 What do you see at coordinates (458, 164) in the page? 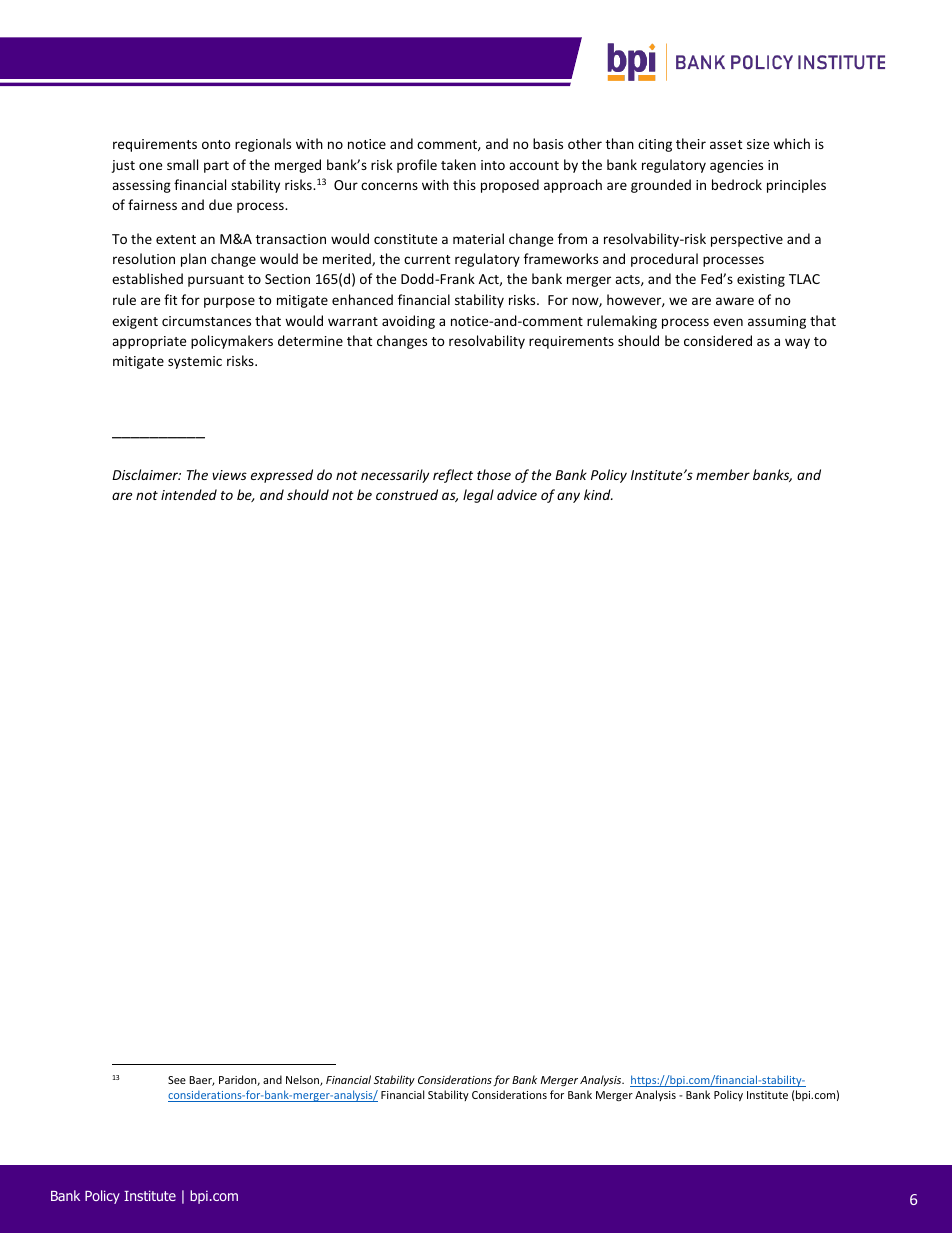
I see `taken` at bounding box center [458, 164].
